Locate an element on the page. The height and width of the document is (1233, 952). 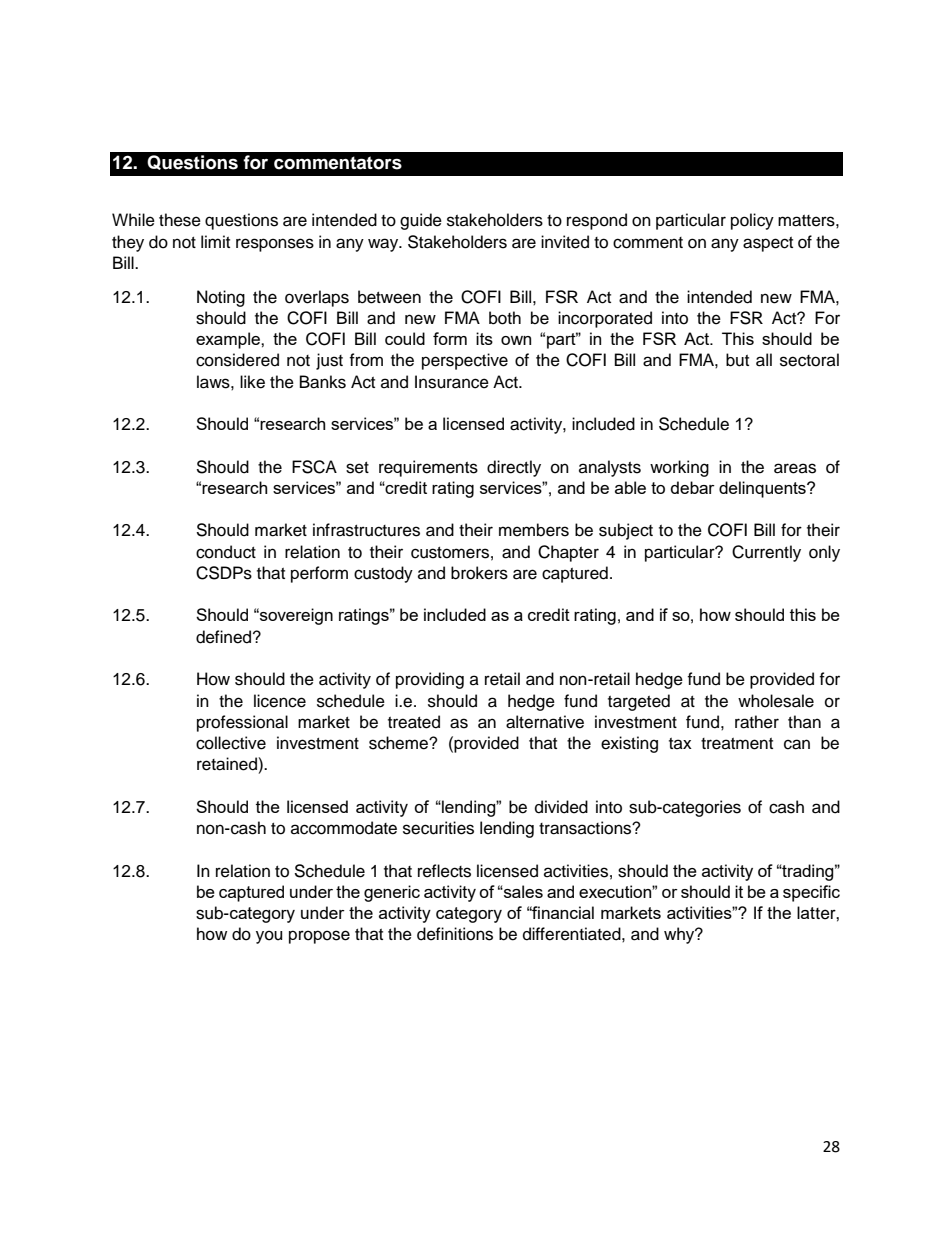
why is located at coordinates (680, 935).
